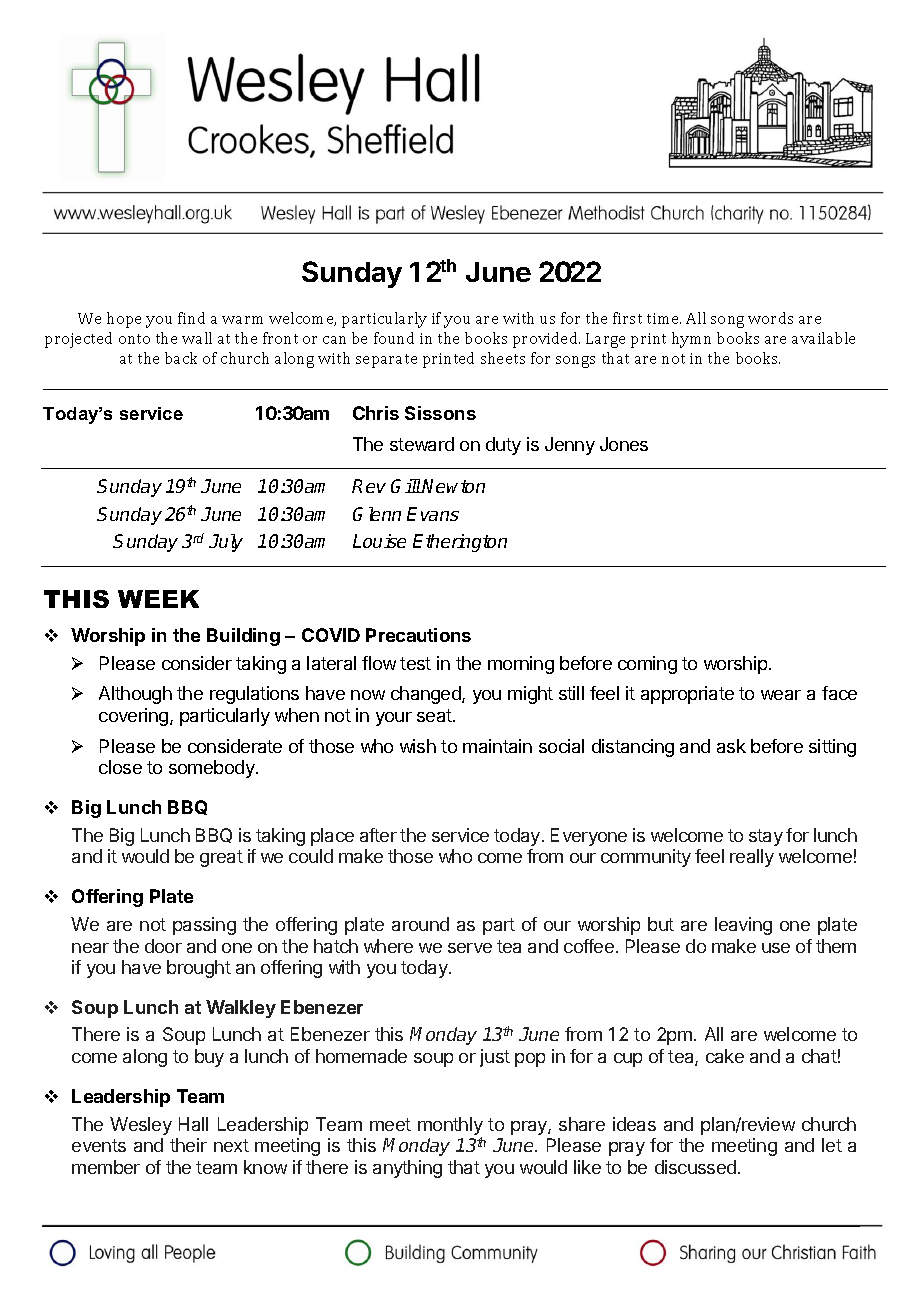  What do you see at coordinates (163, 946) in the screenshot?
I see `door` at bounding box center [163, 946].
